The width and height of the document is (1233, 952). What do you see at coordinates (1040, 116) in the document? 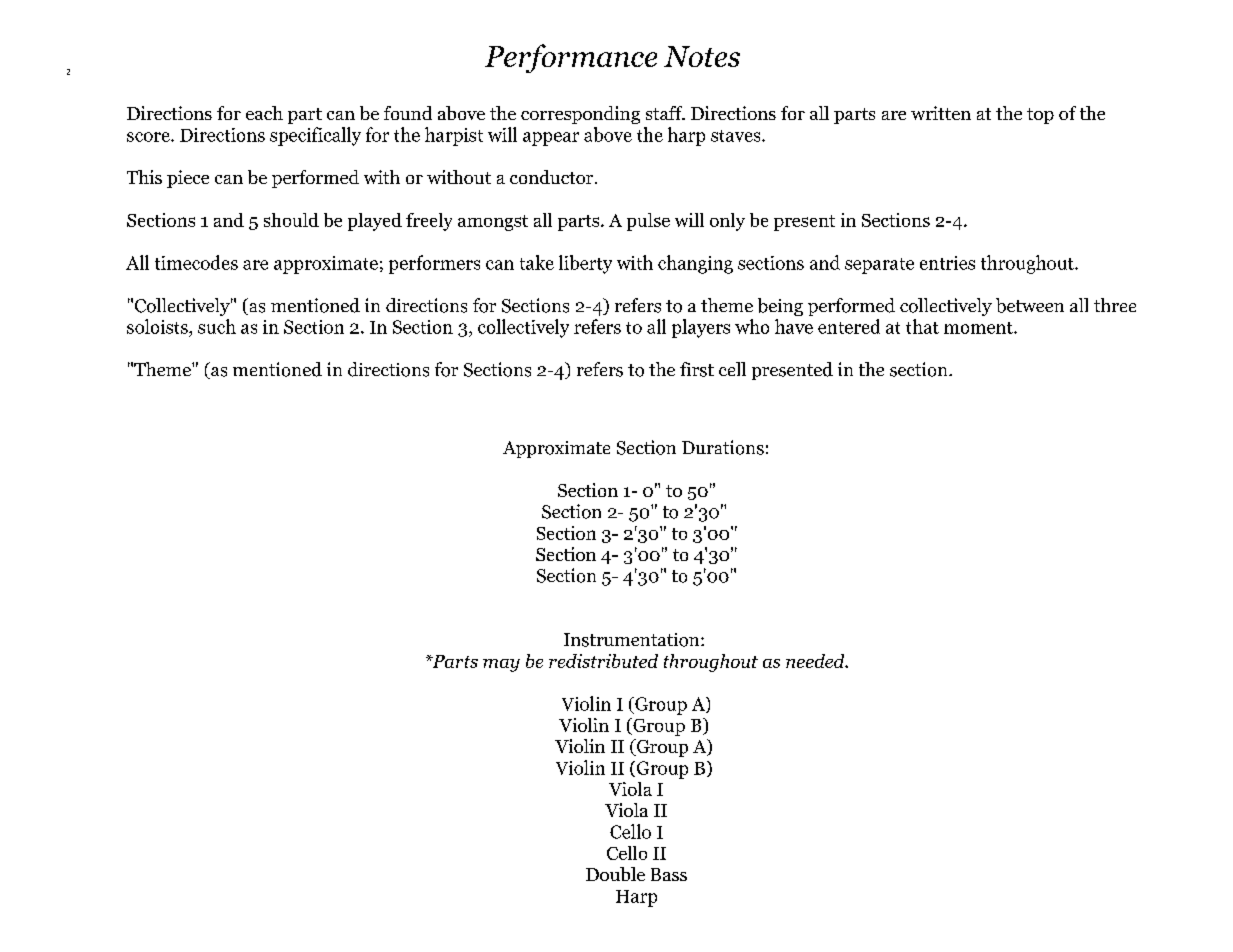
I see `top` at bounding box center [1040, 116].
